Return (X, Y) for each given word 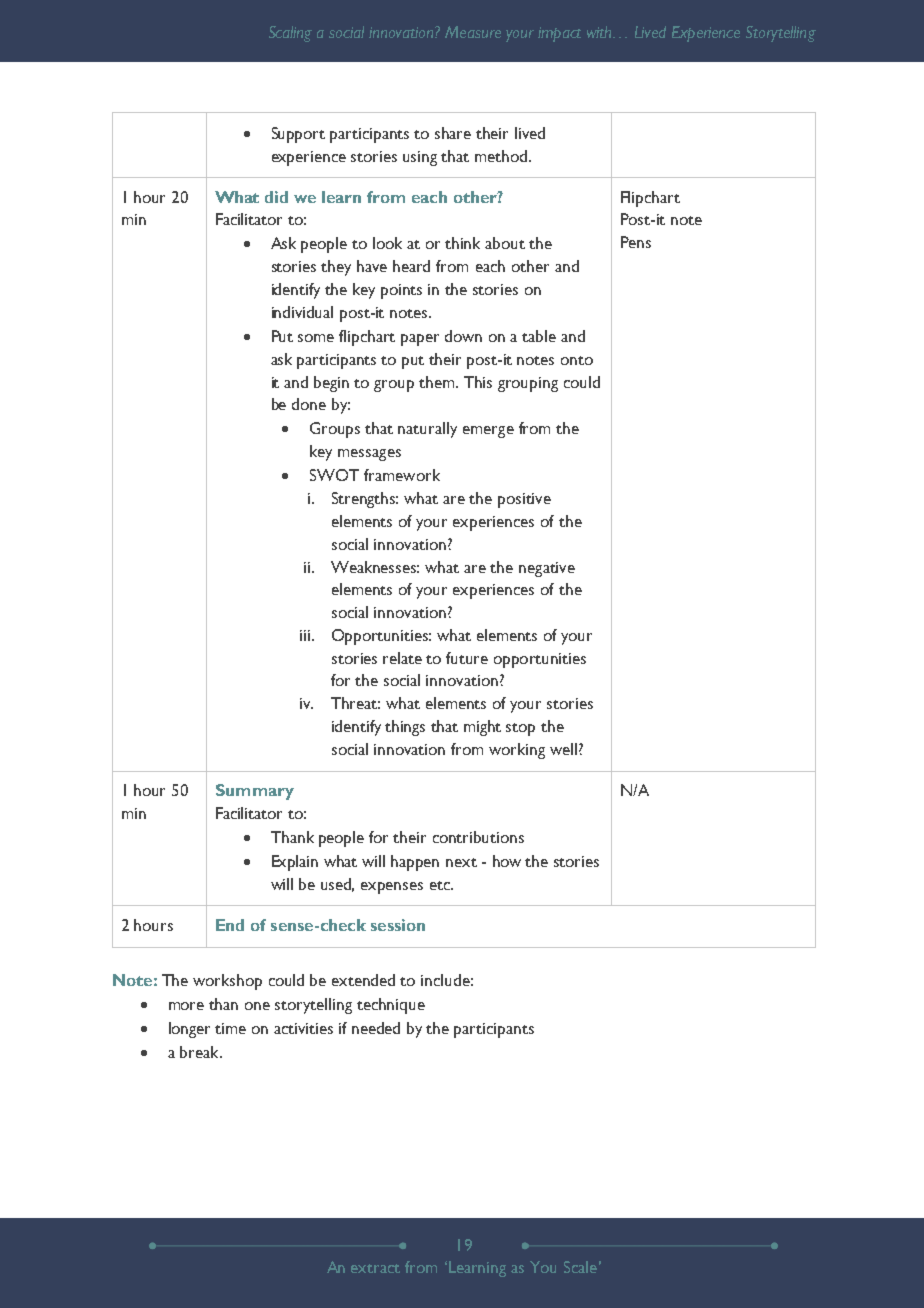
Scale (580, 1267)
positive (524, 500)
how (507, 861)
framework (402, 475)
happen (415, 863)
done (309, 404)
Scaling (290, 34)
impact (559, 34)
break (200, 1052)
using (420, 158)
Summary (255, 792)
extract (375, 1268)
